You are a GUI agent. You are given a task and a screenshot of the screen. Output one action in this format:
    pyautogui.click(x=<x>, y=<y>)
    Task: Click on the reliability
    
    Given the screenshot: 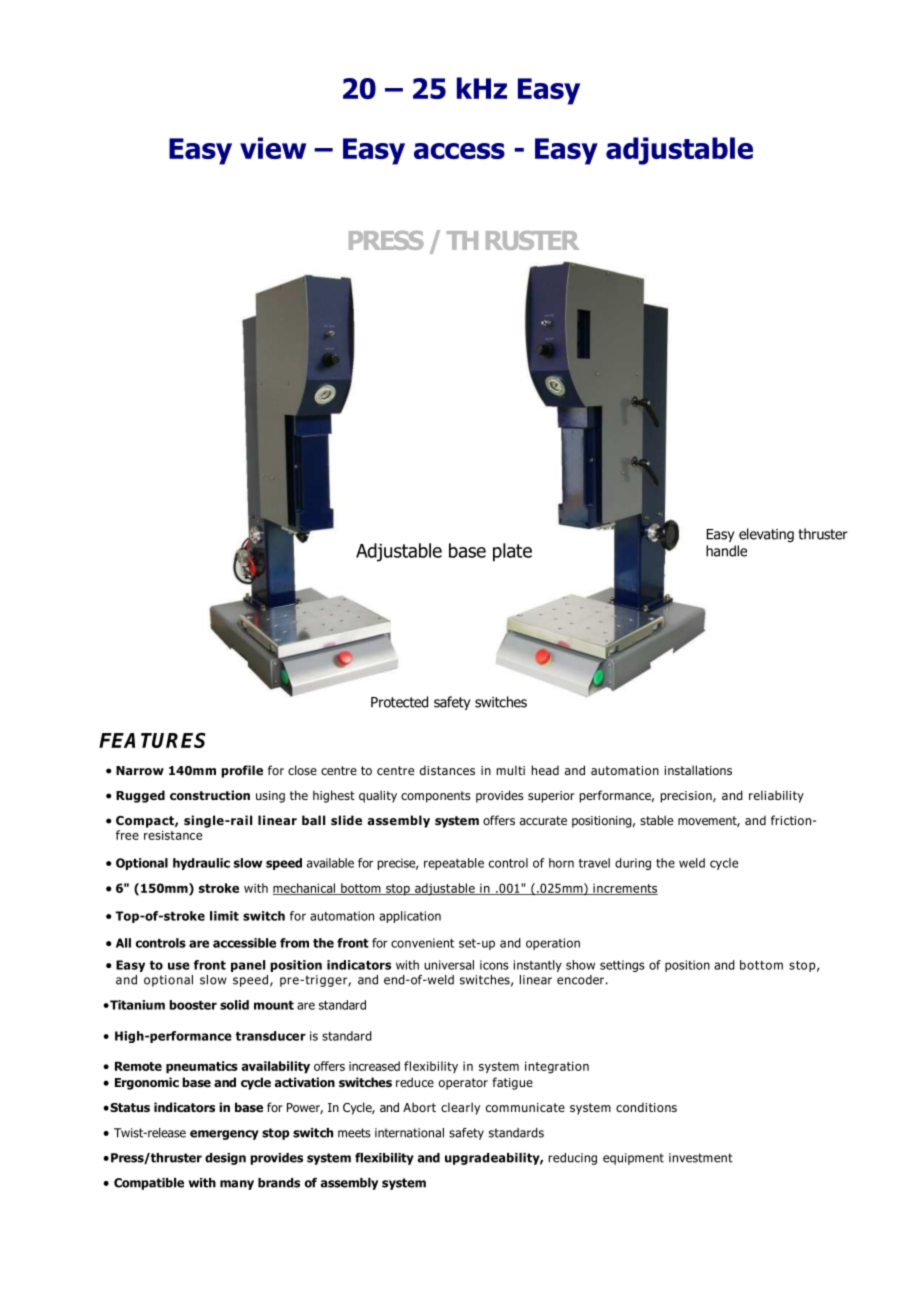 What is the action you would take?
    pyautogui.click(x=776, y=796)
